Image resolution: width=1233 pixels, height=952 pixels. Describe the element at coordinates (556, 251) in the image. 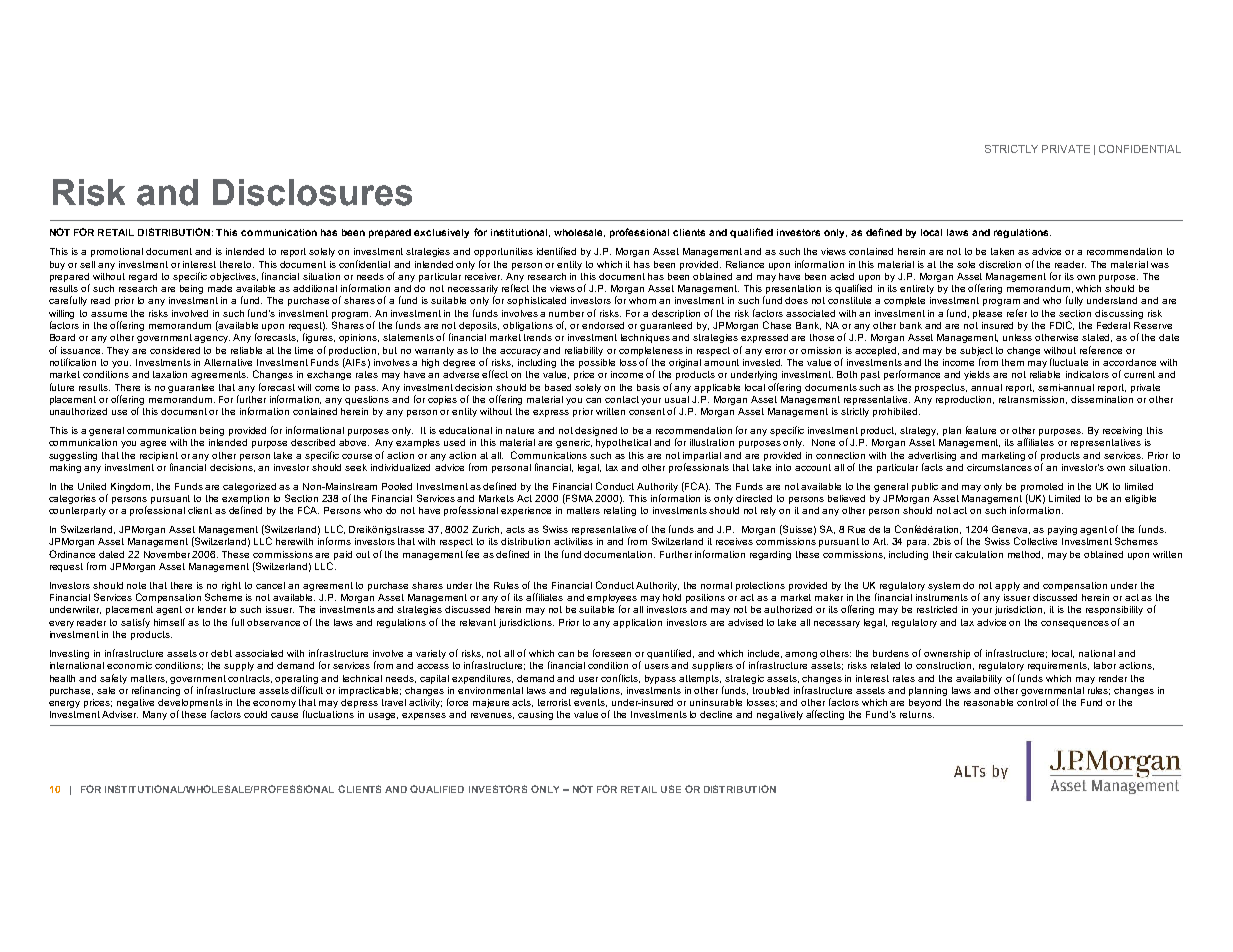

I see `identified` at that location.
